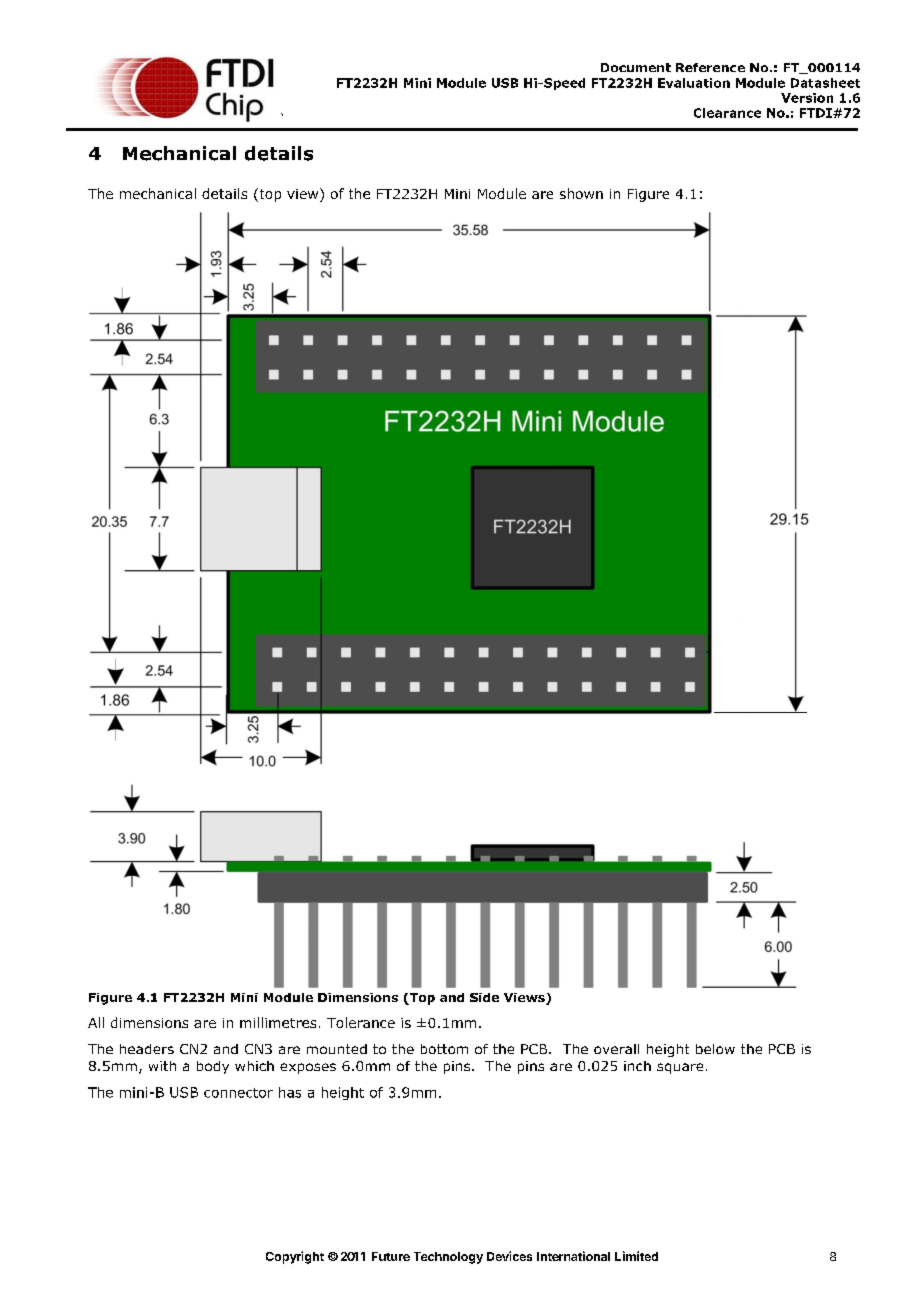  Describe the element at coordinates (581, 193) in the page. I see `shown` at that location.
